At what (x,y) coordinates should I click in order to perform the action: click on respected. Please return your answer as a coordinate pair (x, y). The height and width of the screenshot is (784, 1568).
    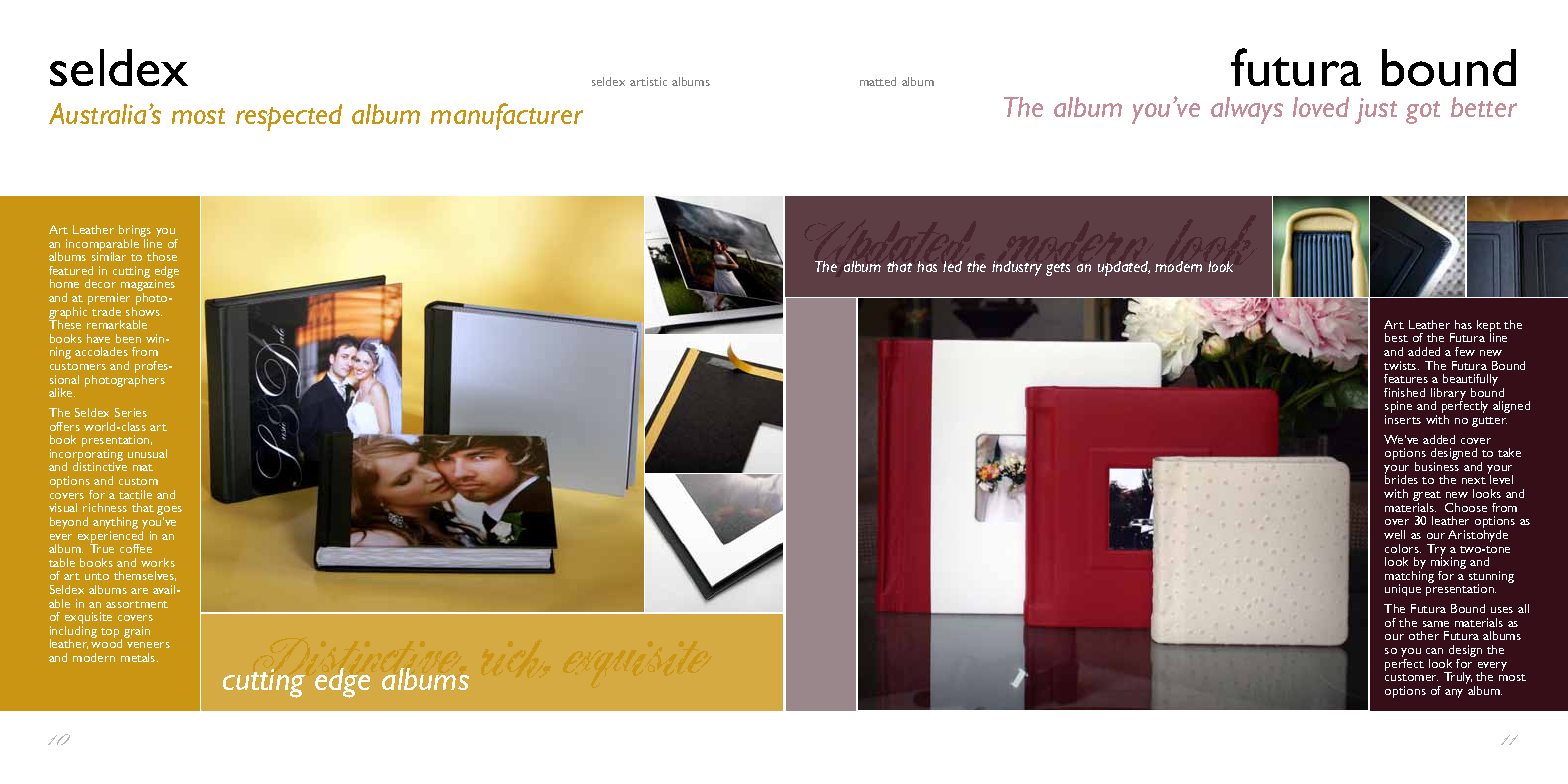
    Looking at the image, I should click on (289, 117).
